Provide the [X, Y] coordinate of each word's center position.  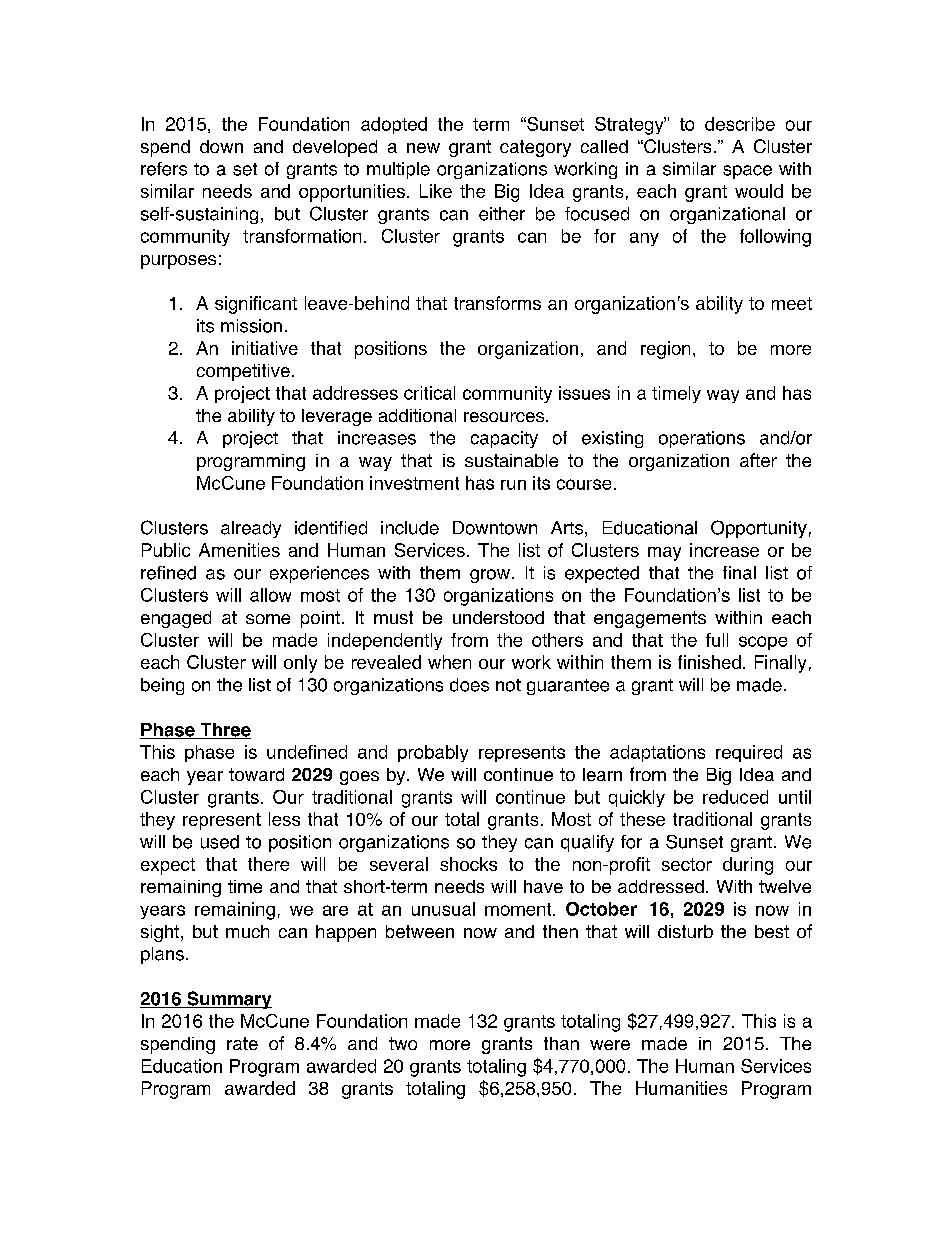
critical [429, 393]
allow [270, 595]
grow [490, 576]
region [665, 350]
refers [164, 169]
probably [433, 753]
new [423, 148]
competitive [243, 372]
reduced [735, 797]
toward [256, 774]
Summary [228, 1000]
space [747, 172]
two [403, 1043]
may [664, 554]
